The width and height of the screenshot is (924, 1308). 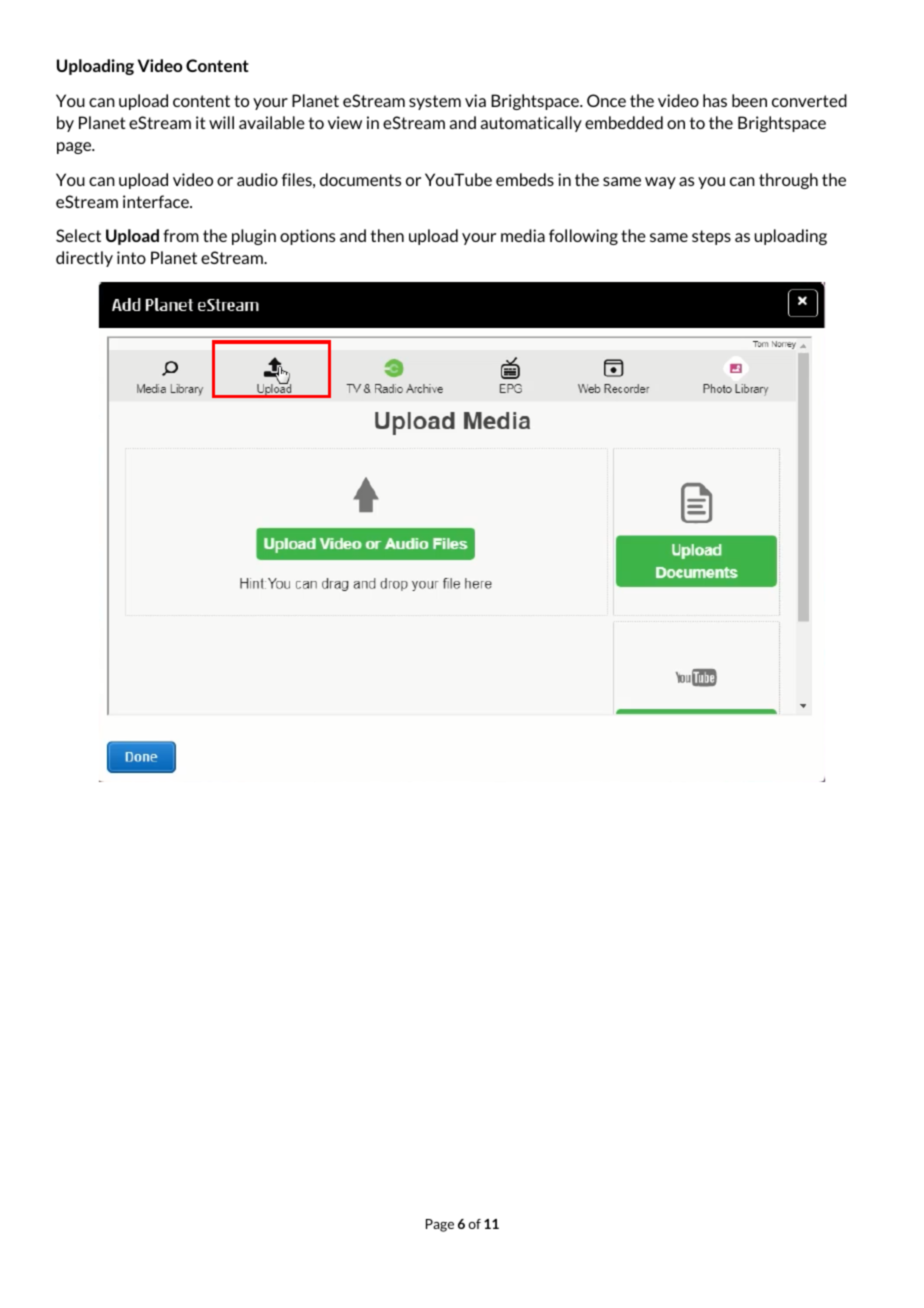 I want to click on into, so click(x=131, y=257).
